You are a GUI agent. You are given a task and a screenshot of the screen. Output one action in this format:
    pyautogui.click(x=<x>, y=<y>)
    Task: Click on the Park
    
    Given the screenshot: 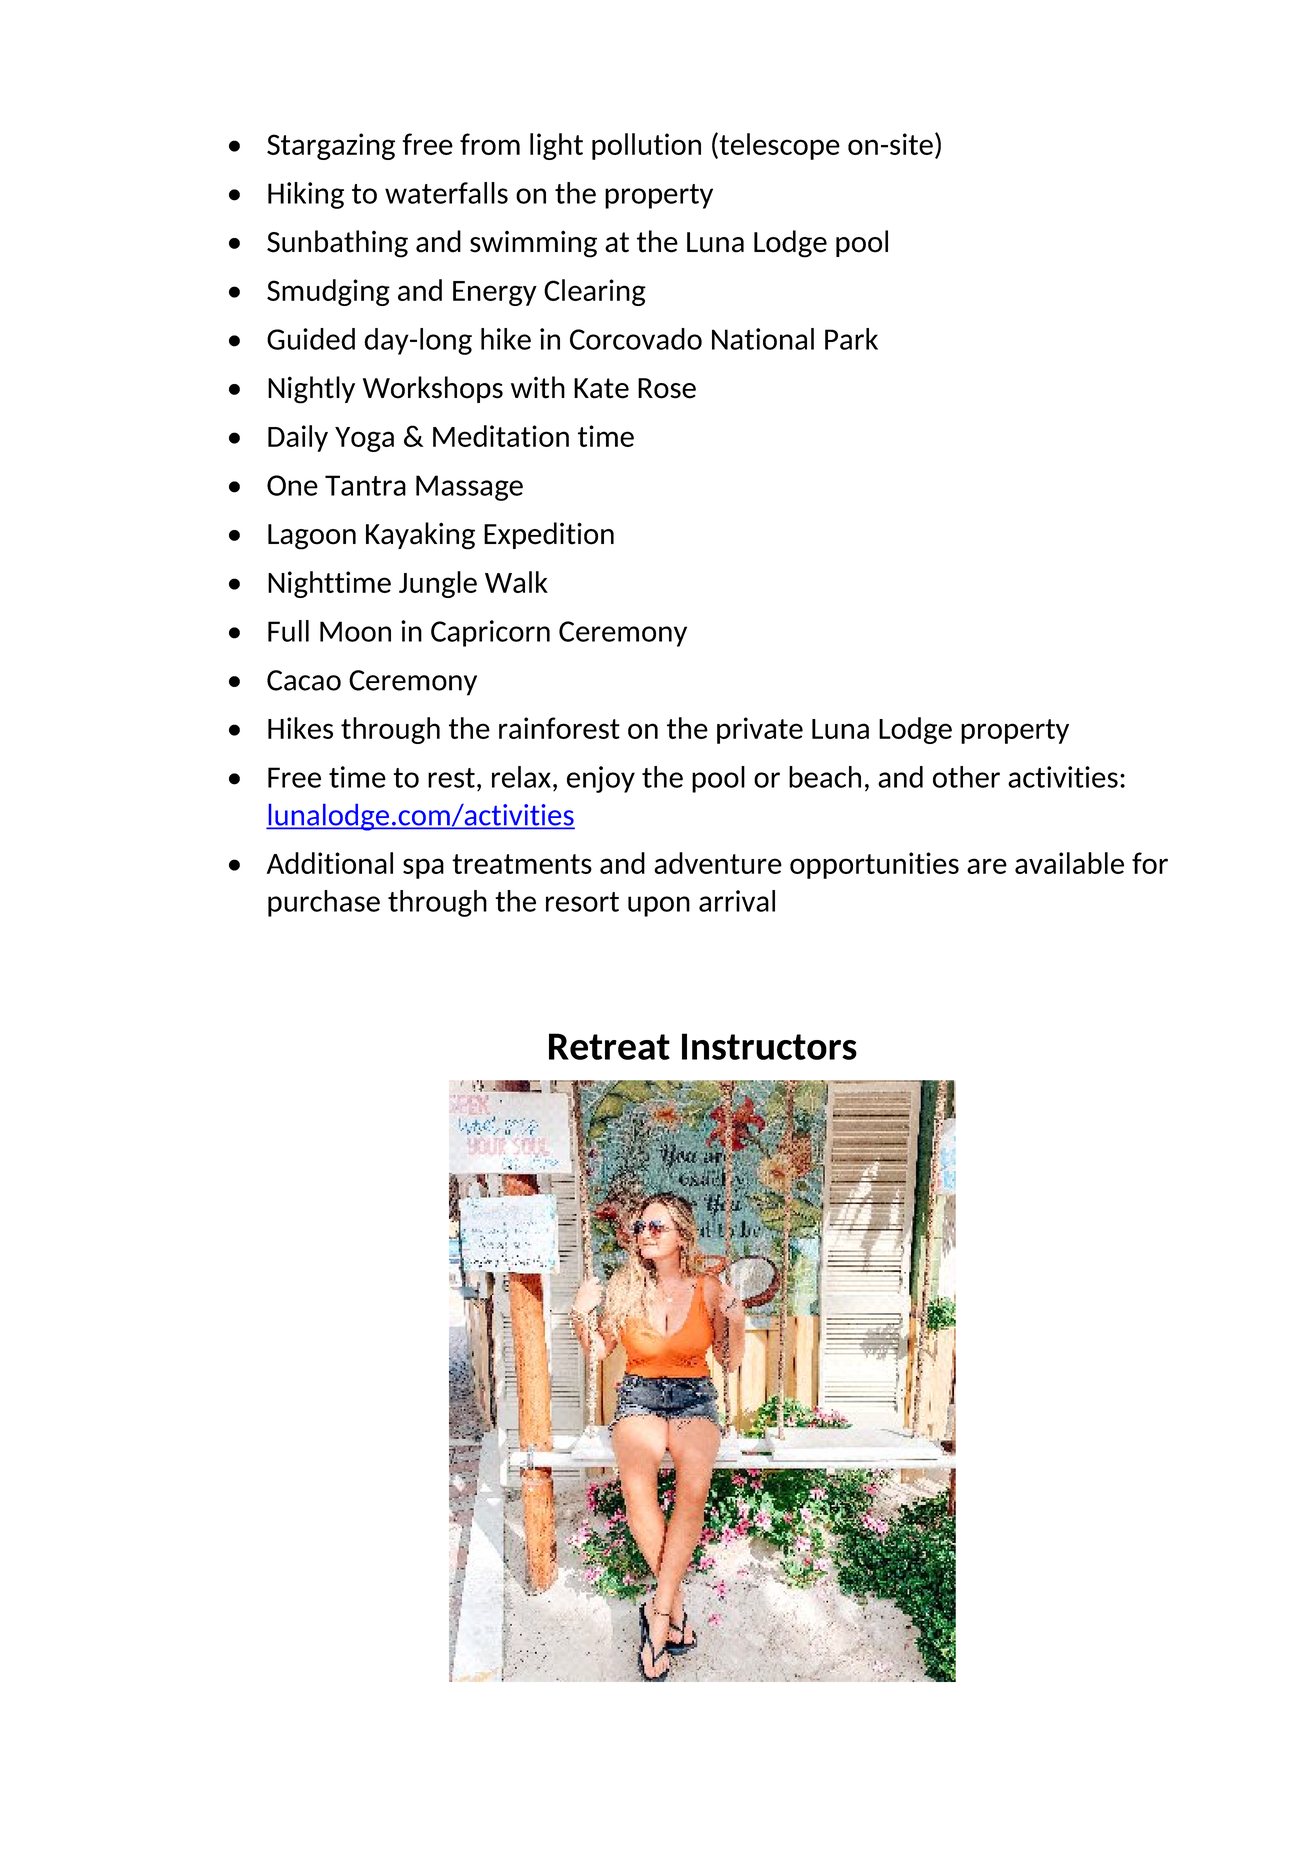 What is the action you would take?
    pyautogui.click(x=851, y=339)
